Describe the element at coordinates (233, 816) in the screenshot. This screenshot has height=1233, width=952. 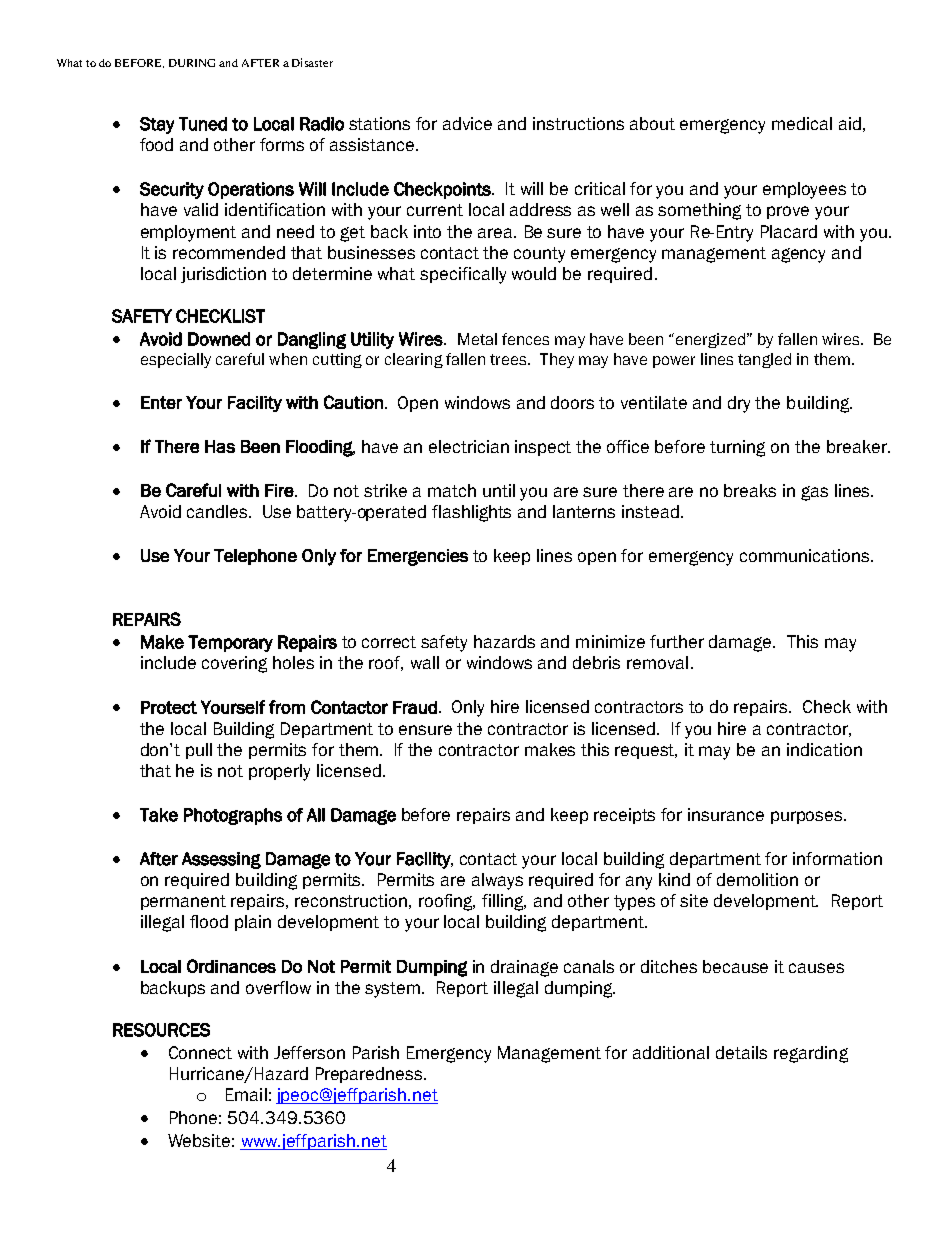
I see `Photographs` at that location.
